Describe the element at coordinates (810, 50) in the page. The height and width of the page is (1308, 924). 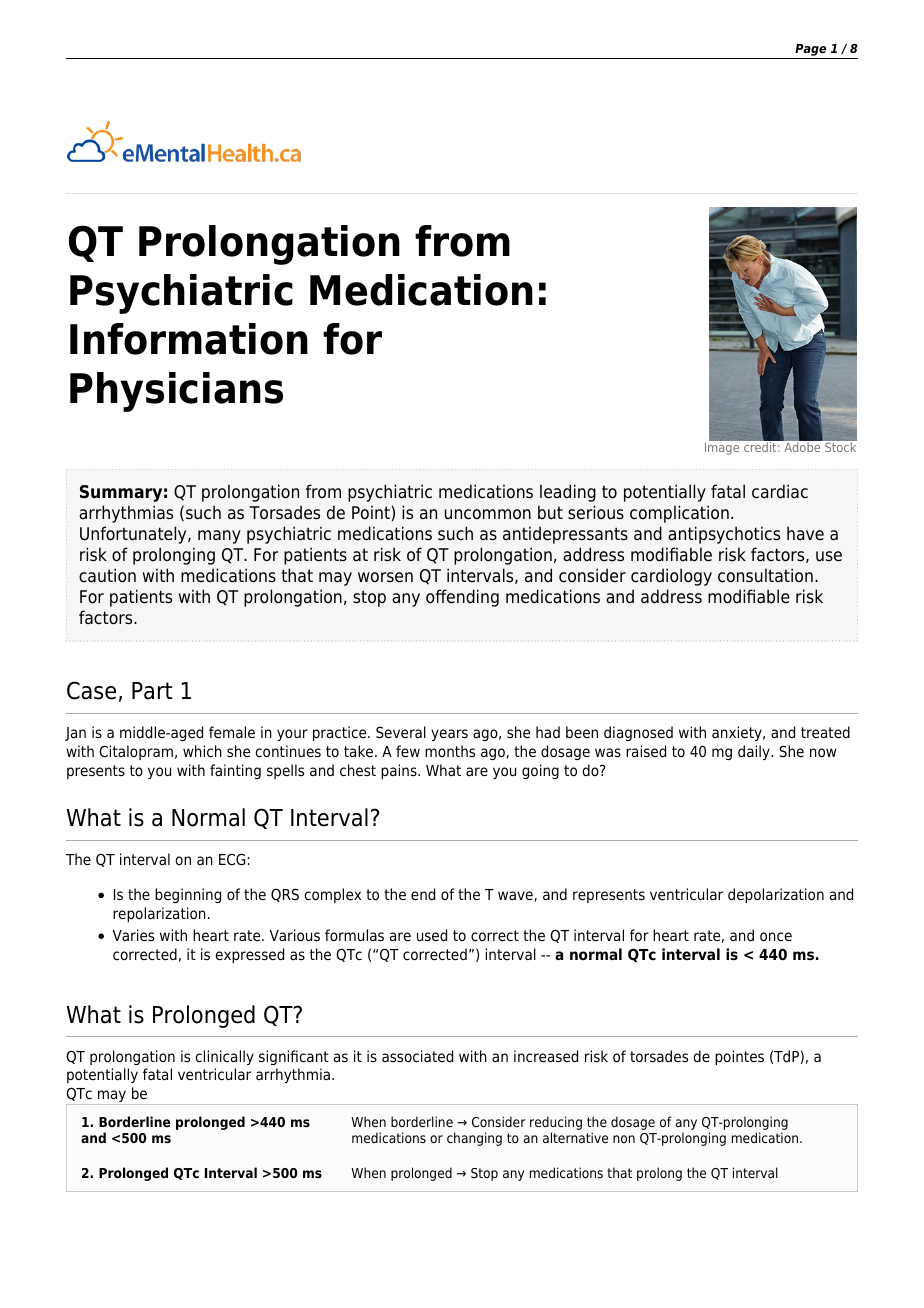
I see `Page` at that location.
